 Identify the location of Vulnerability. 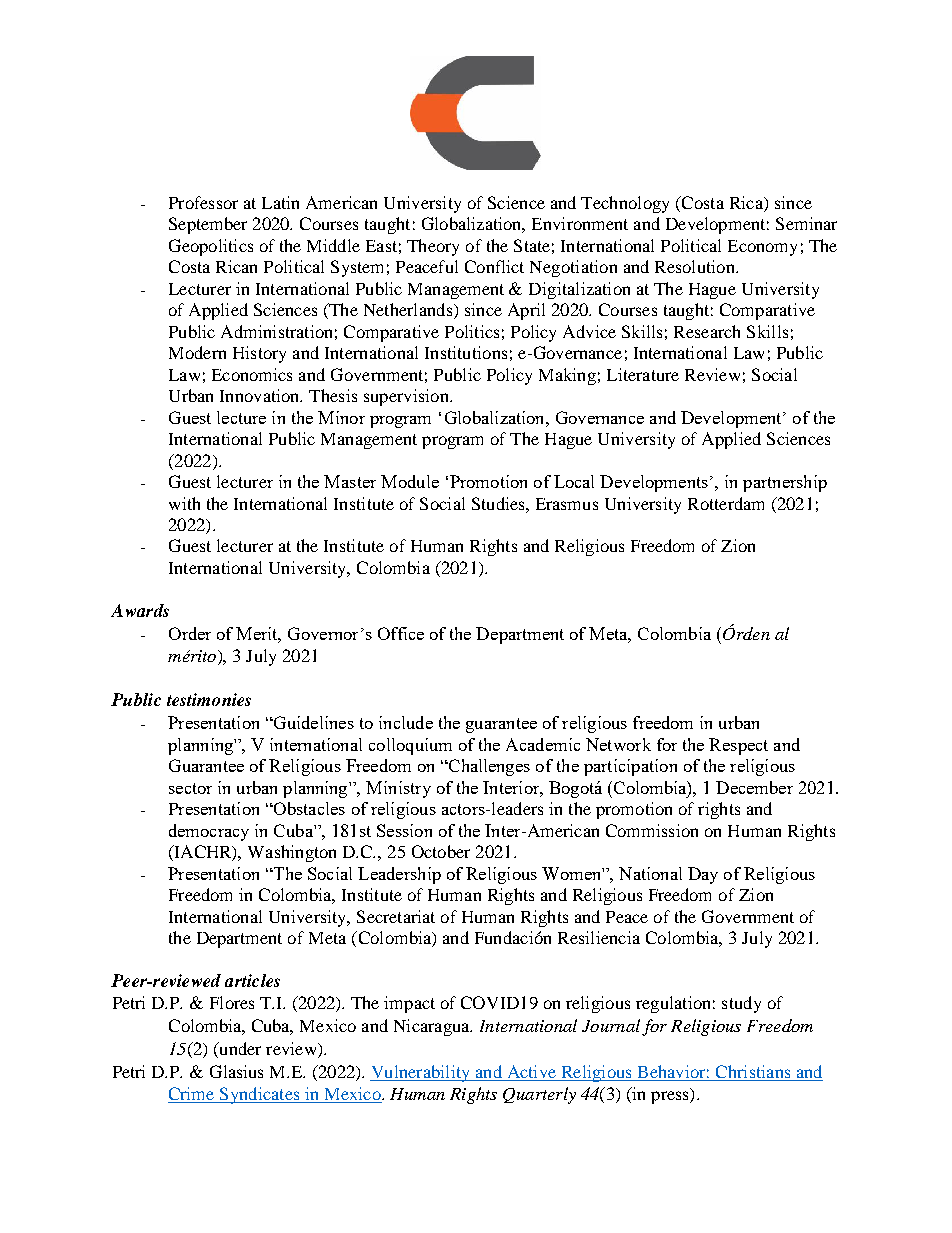
(421, 1073).
